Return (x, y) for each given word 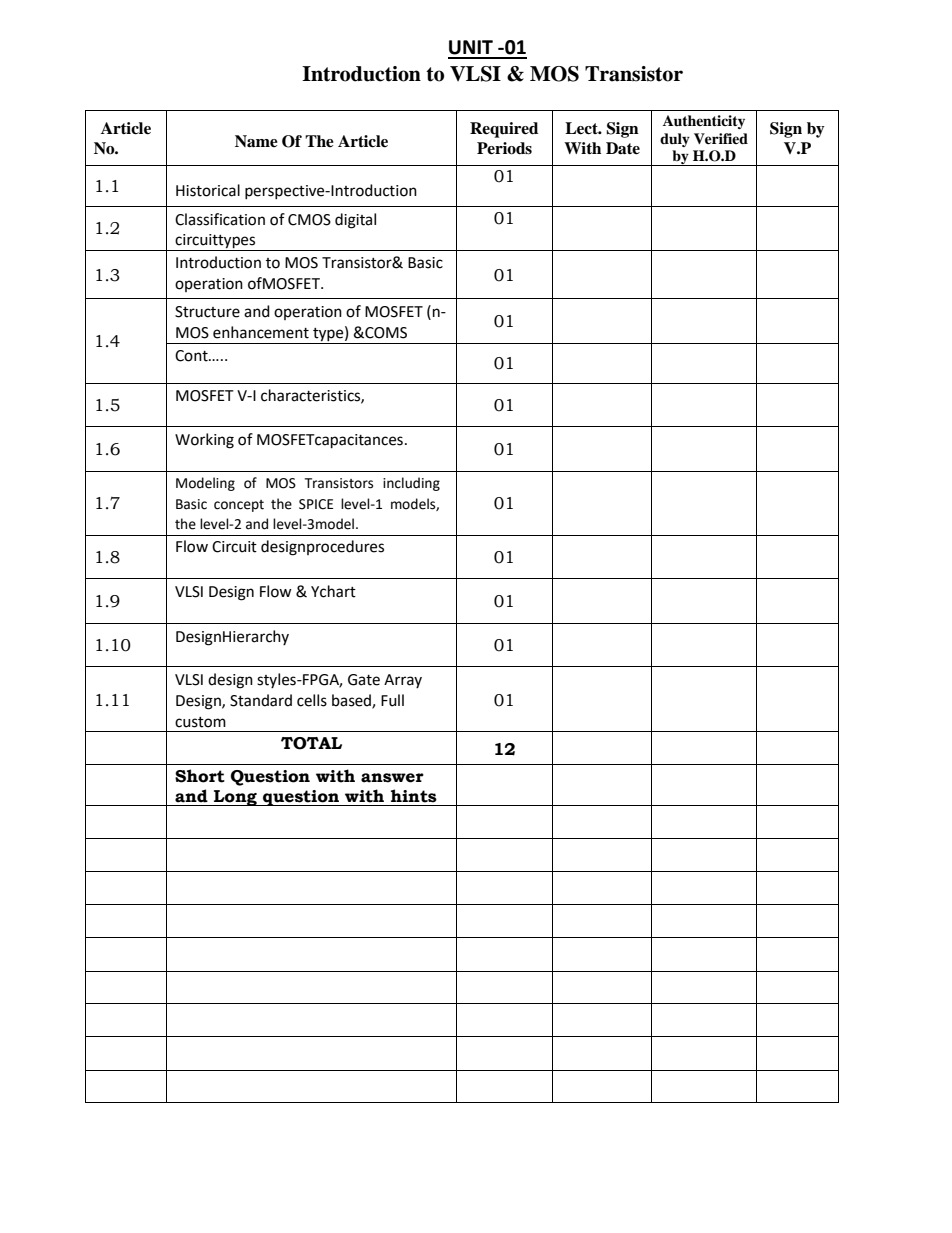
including (411, 484)
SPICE (316, 504)
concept (239, 506)
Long (235, 798)
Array (403, 681)
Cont (192, 356)
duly (675, 140)
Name (256, 141)
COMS (385, 333)
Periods (504, 148)
